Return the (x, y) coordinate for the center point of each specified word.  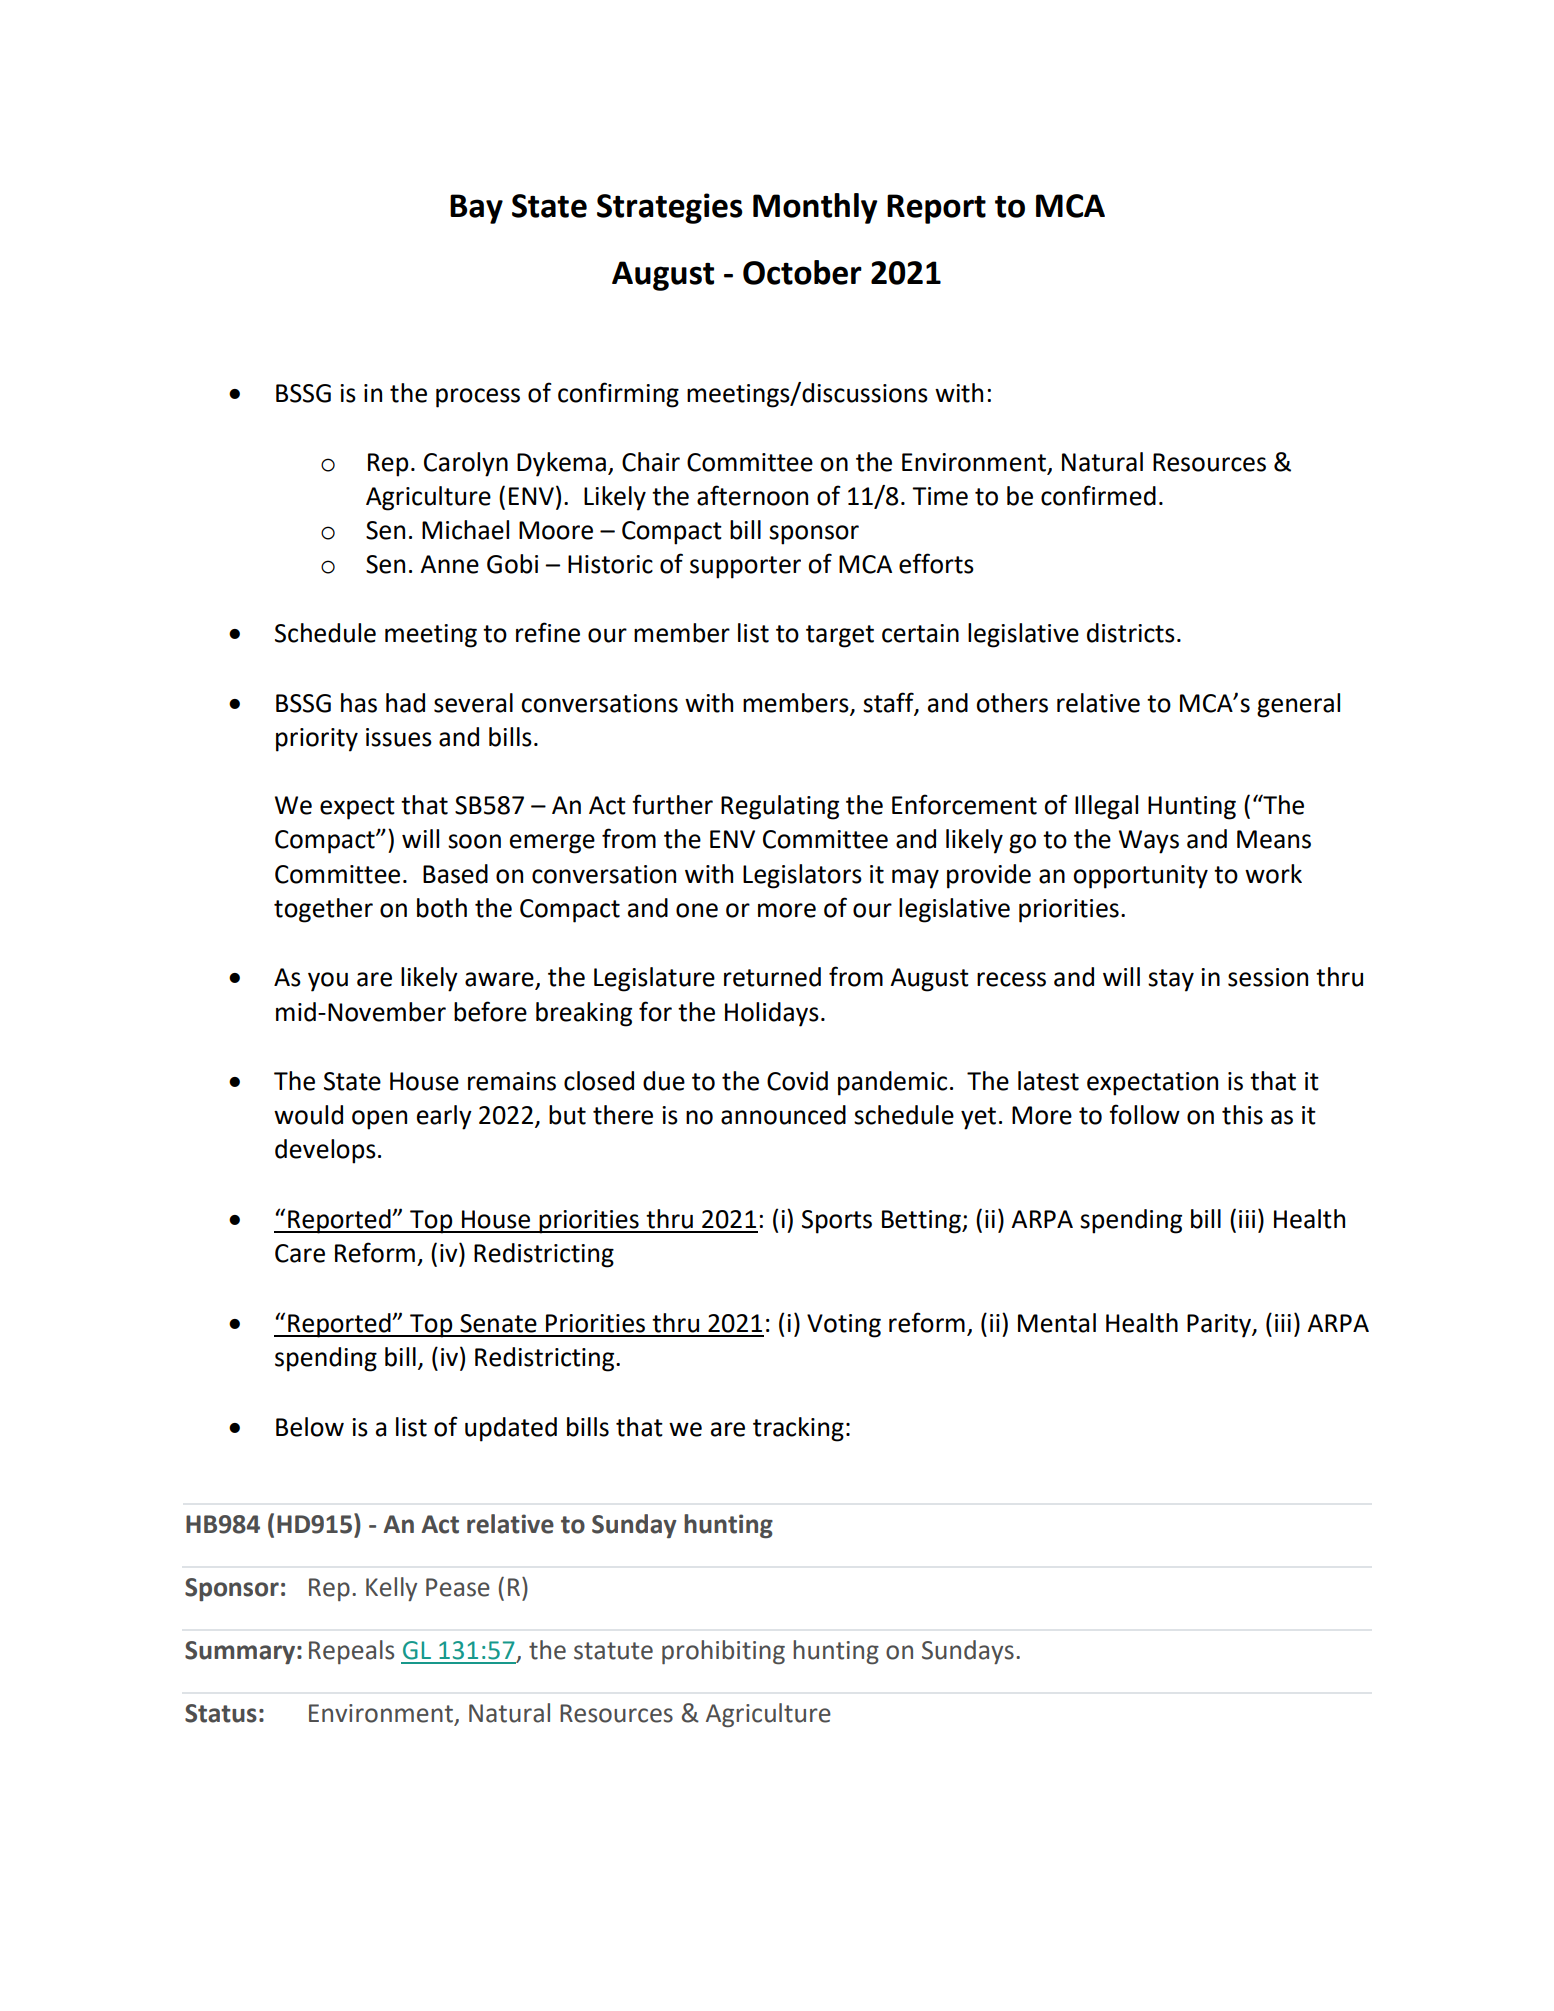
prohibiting (723, 1652)
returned (772, 977)
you (328, 982)
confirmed (1098, 495)
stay (1171, 980)
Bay (476, 209)
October (802, 272)
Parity (1220, 1326)
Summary (241, 1652)
